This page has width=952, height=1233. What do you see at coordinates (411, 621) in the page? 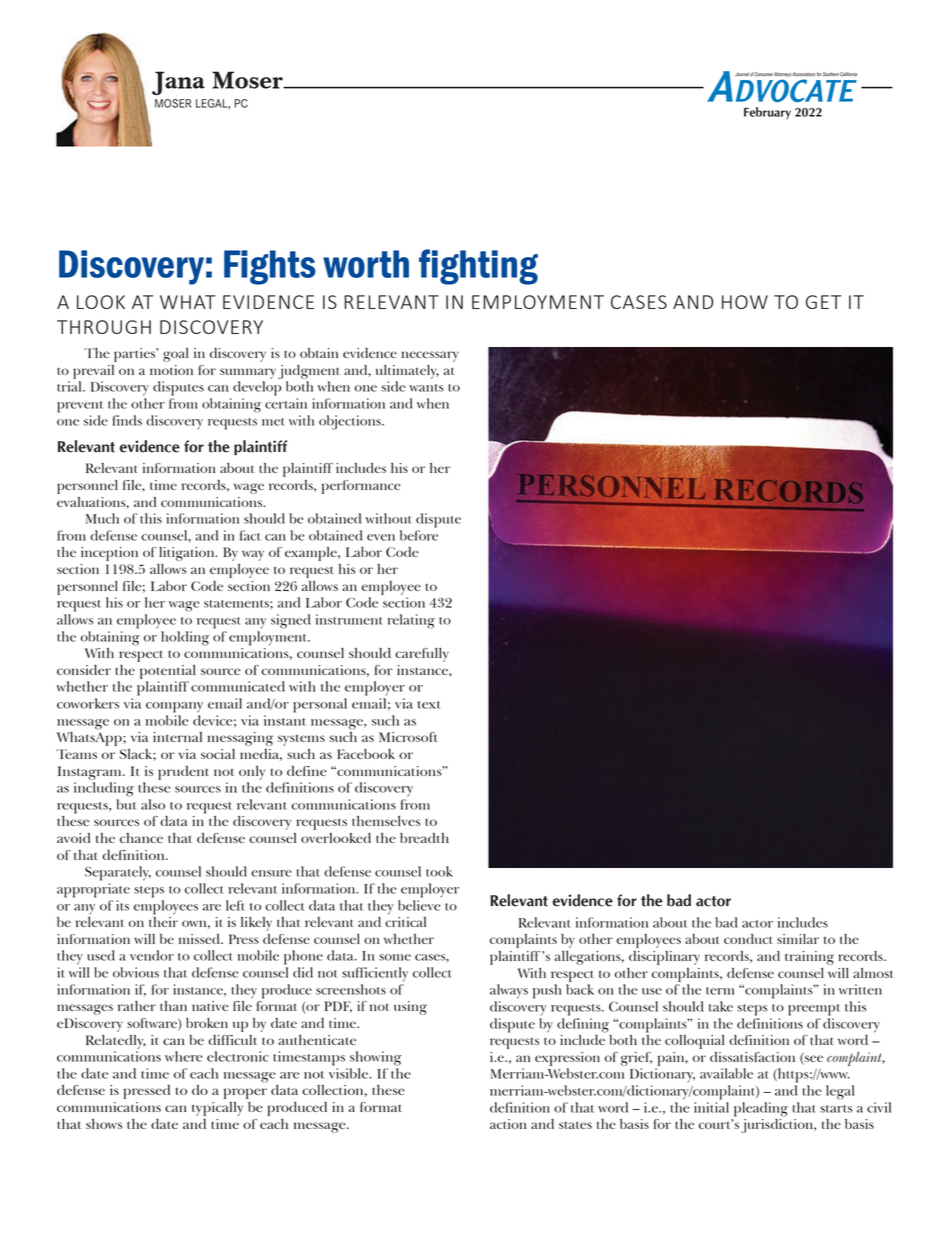
I see `relating` at bounding box center [411, 621].
